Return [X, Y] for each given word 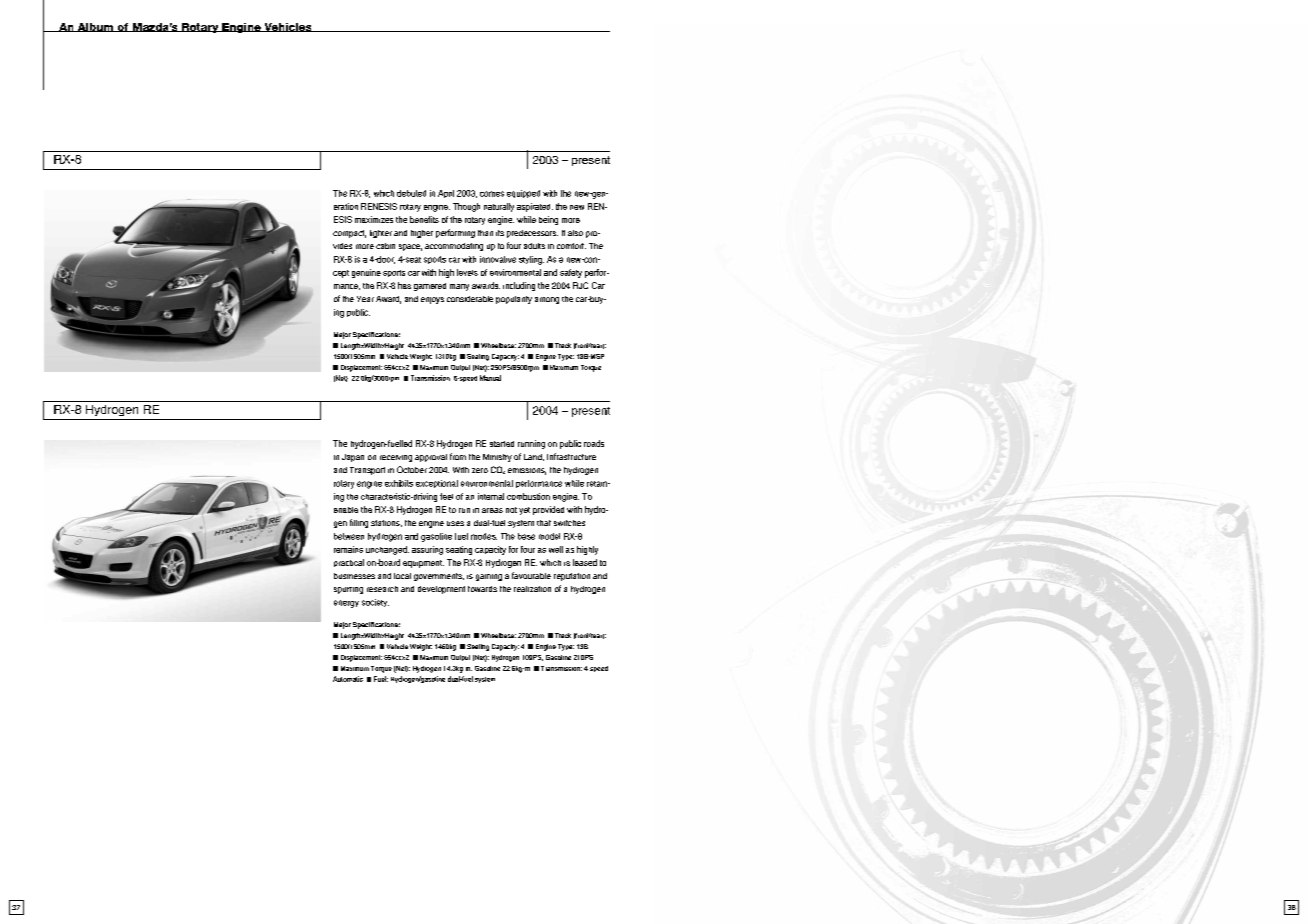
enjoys [432, 300]
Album [95, 27]
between [349, 536]
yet [524, 511]
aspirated [535, 207]
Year [365, 299]
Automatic [348, 679]
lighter [381, 234]
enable [346, 510]
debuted [411, 193]
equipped [523, 194]
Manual [490, 378]
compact [349, 234]
